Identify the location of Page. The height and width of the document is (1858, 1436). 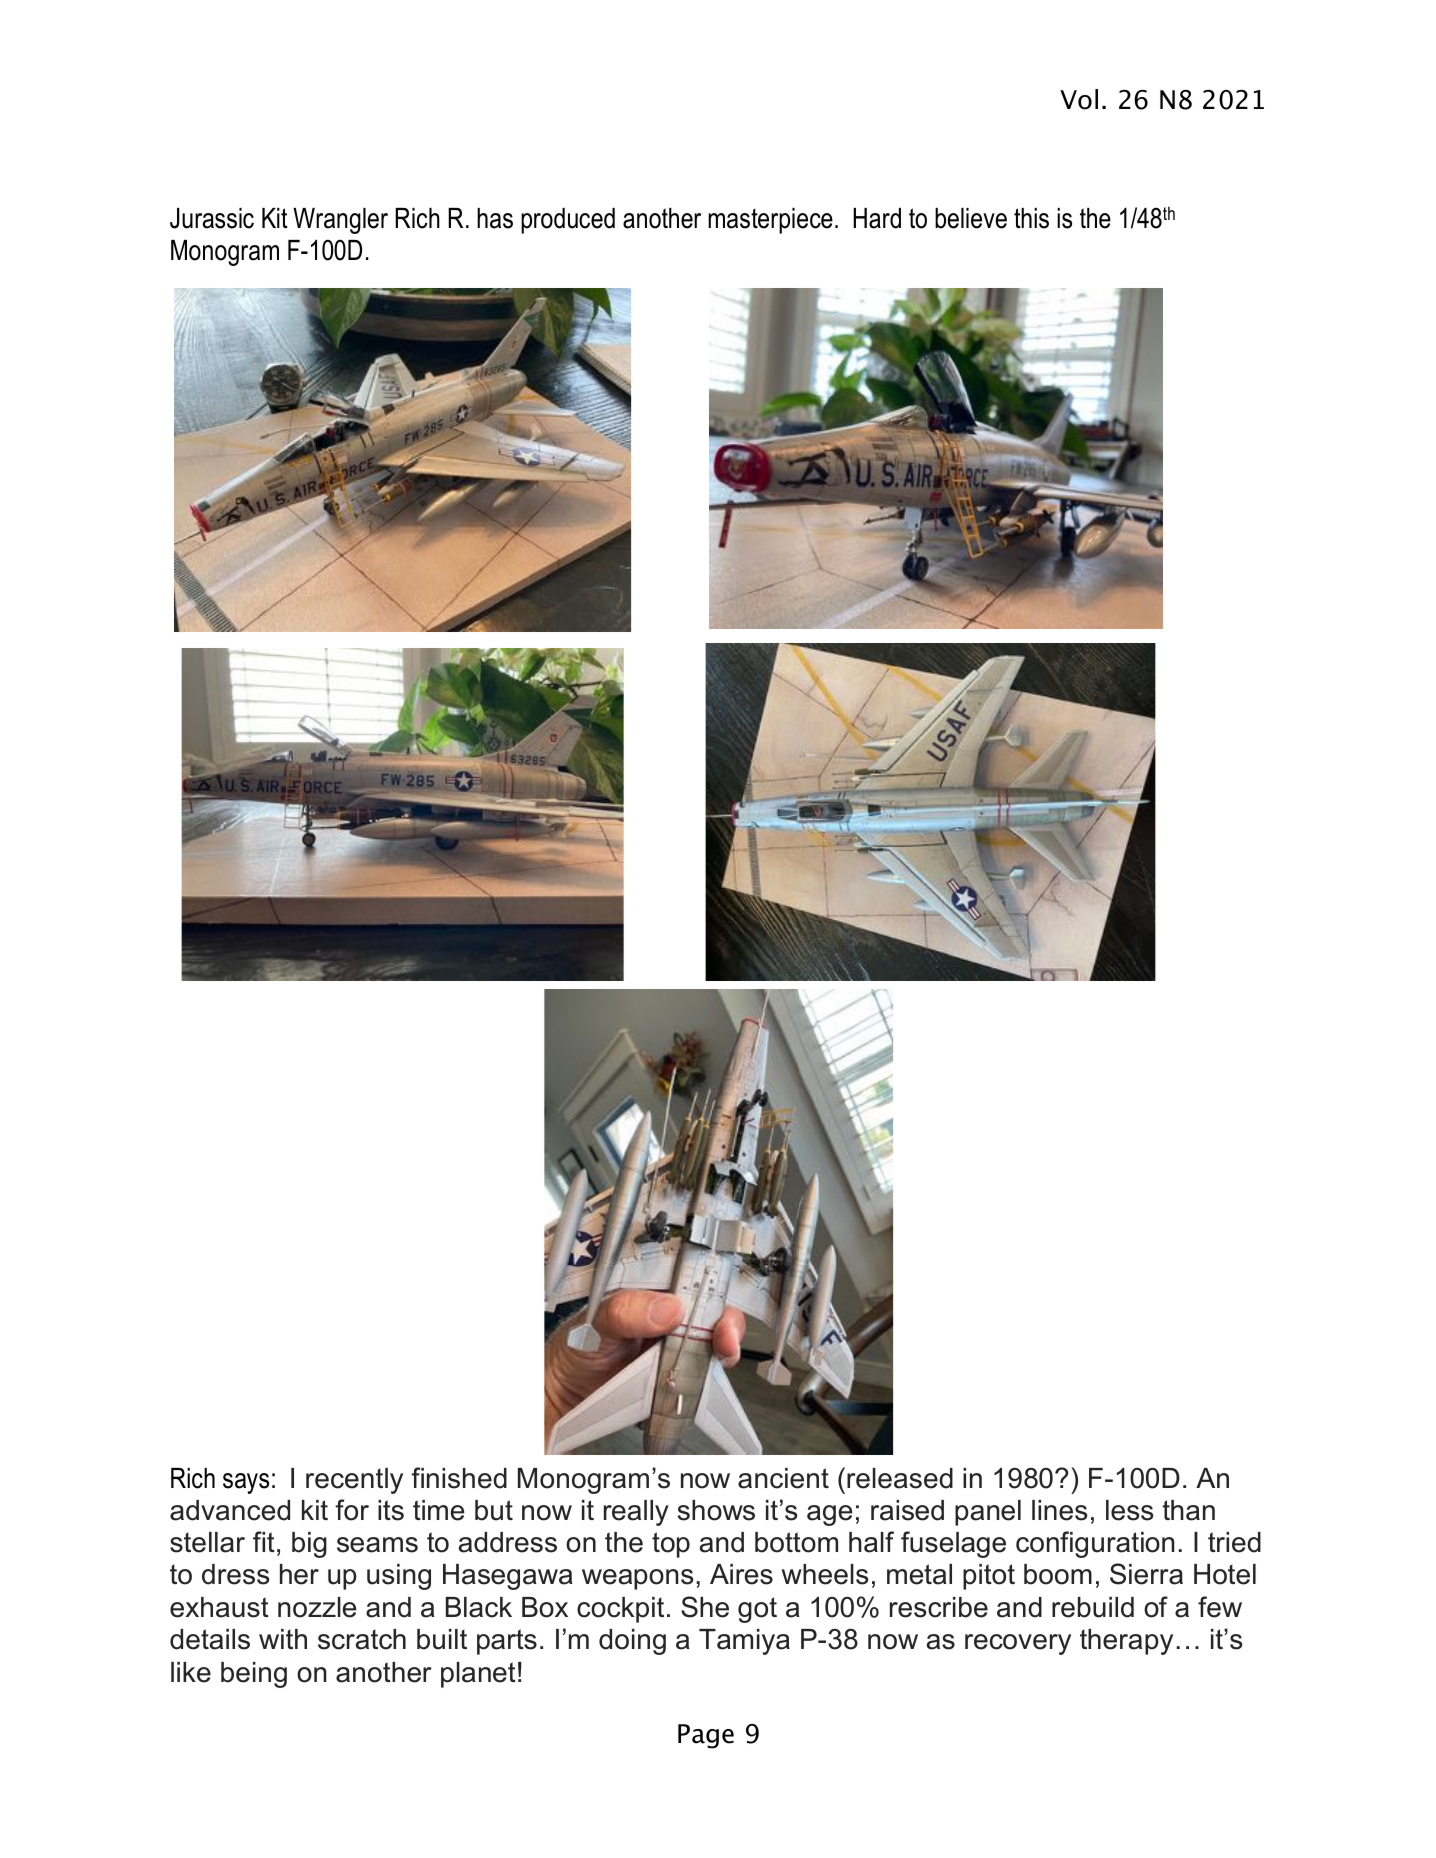
(706, 1736).
